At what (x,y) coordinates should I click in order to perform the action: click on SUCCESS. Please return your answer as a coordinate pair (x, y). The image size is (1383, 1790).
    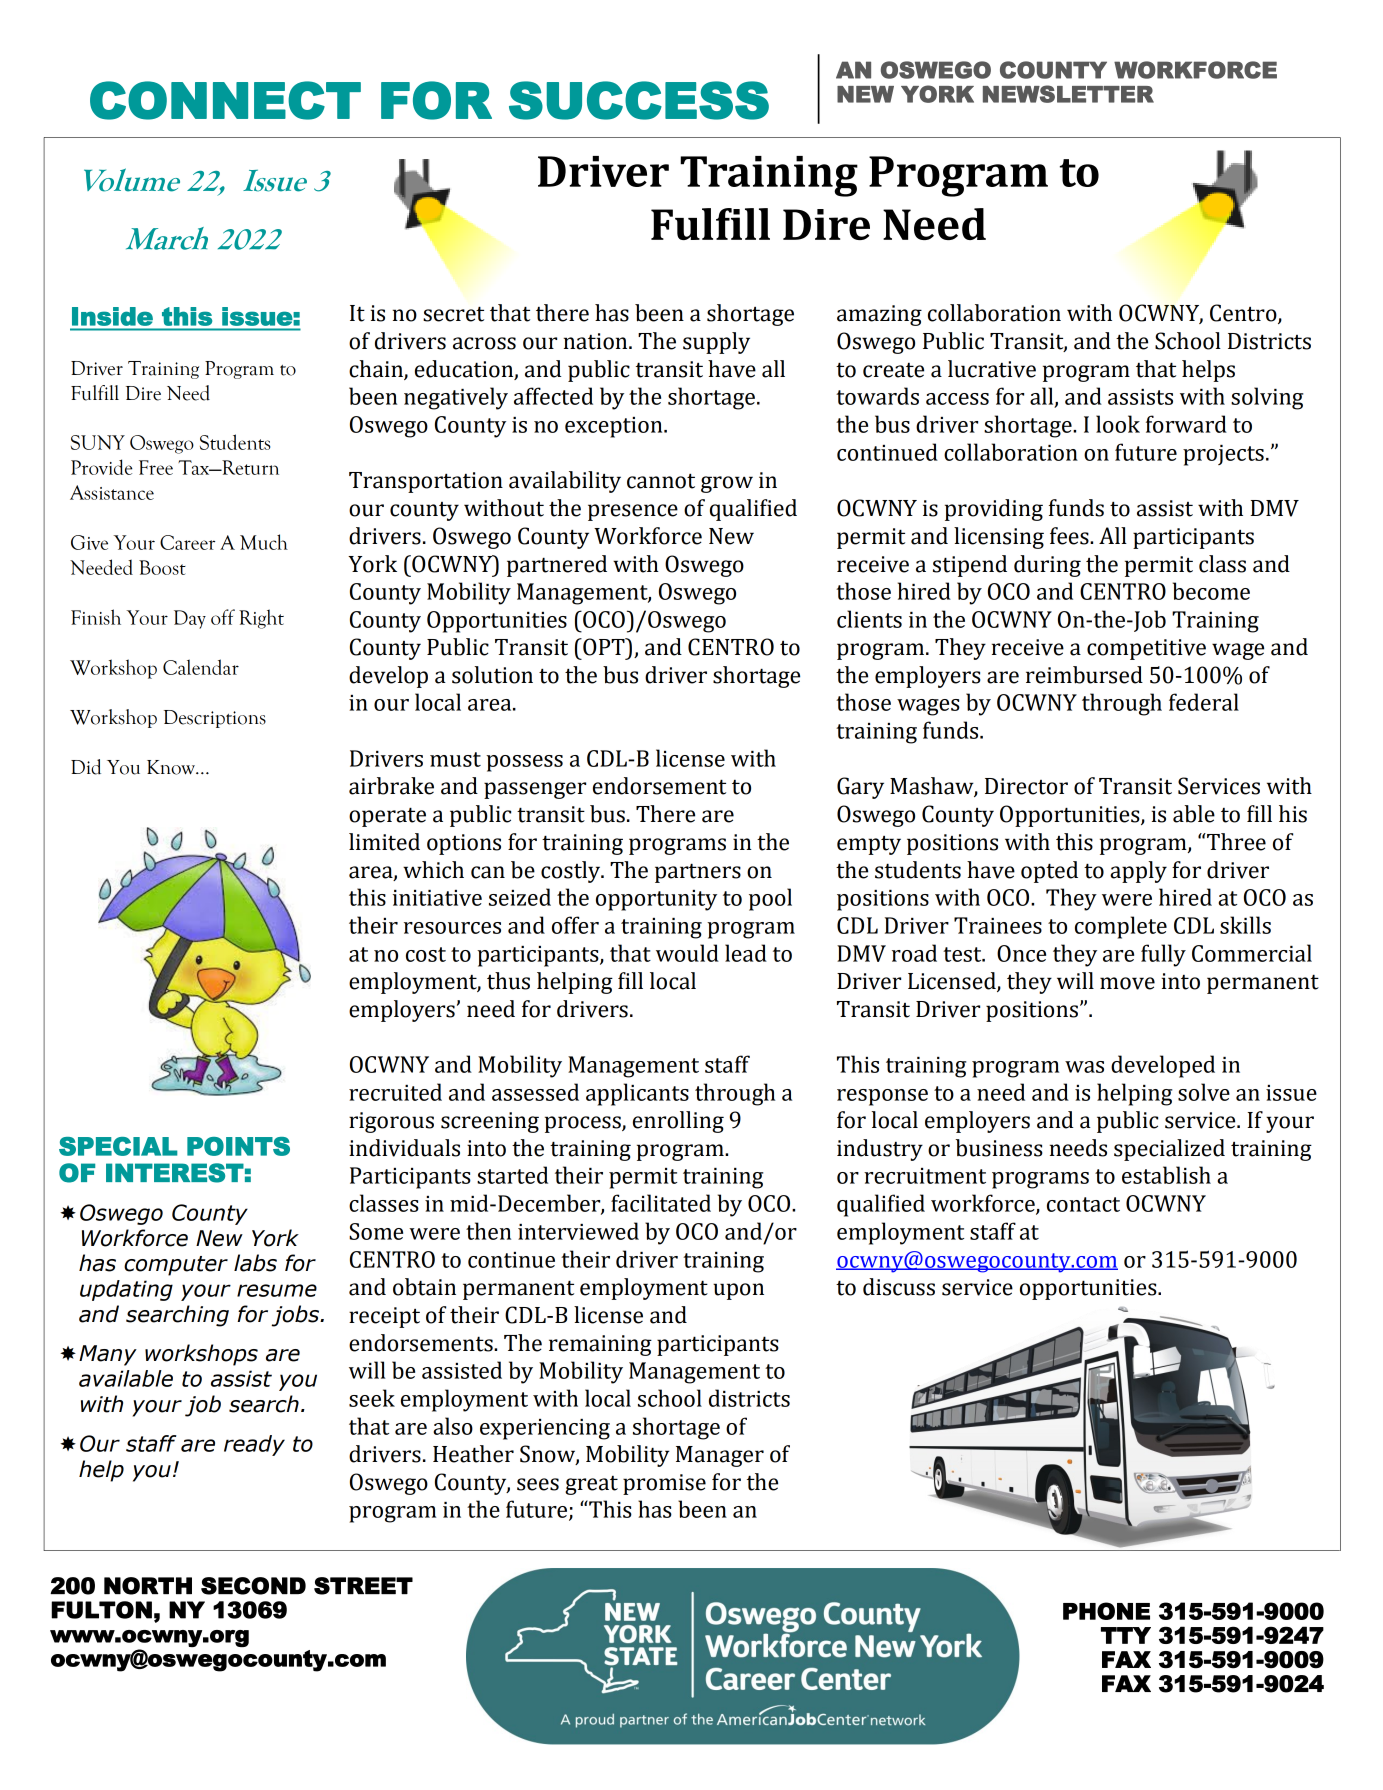
    Looking at the image, I should click on (639, 100).
